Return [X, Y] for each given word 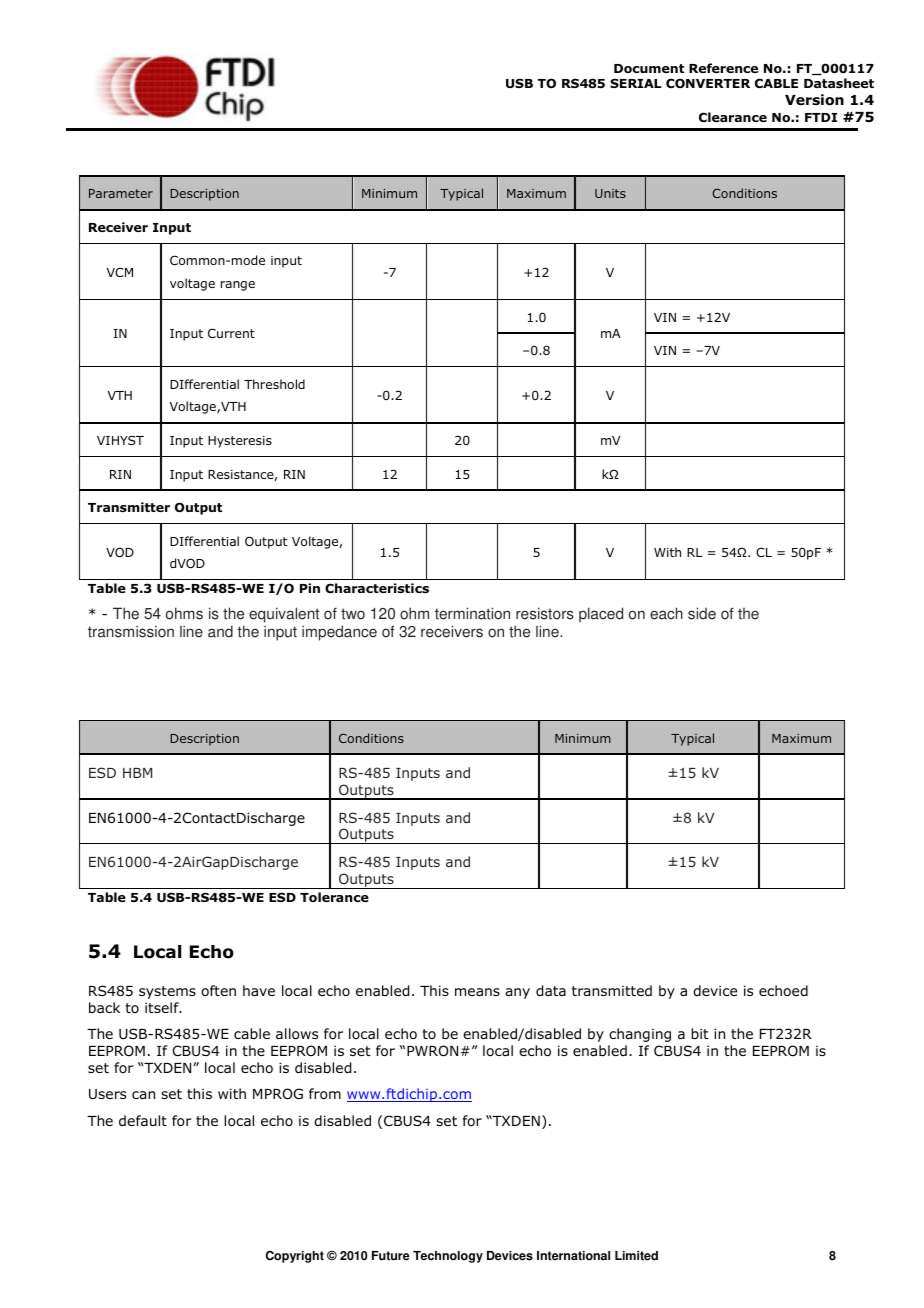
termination [472, 613]
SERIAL [636, 83]
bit [700, 1033]
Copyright [295, 1257]
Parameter [121, 193]
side [702, 613]
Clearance [733, 117]
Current [231, 333]
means [477, 992]
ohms [184, 613]
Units [610, 193]
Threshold [274, 384]
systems [167, 992]
